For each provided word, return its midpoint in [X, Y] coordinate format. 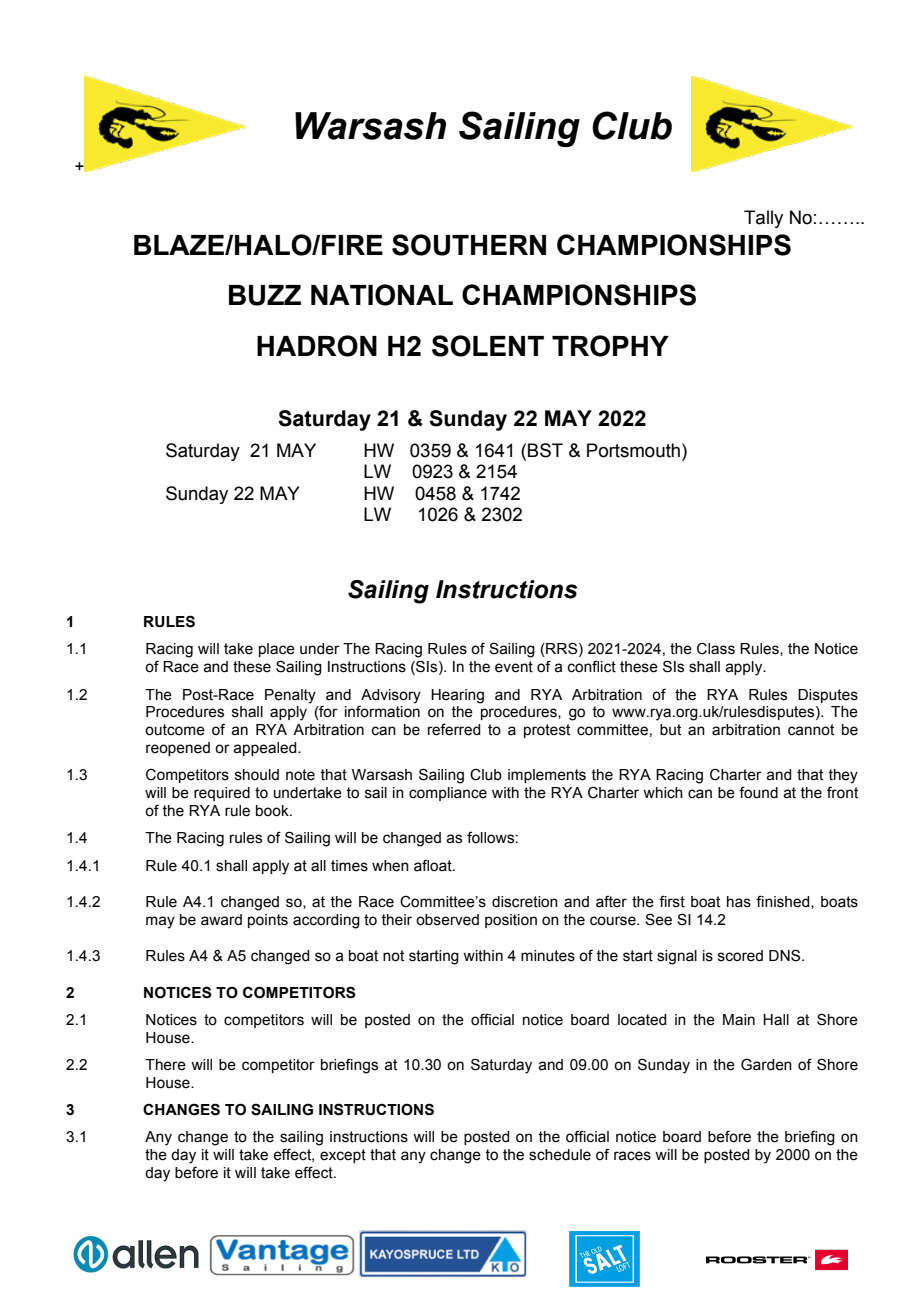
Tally [763, 219]
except [343, 1156]
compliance [448, 794]
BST [545, 450]
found [758, 792]
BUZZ [265, 295]
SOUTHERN [469, 245]
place [277, 650]
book [273, 811]
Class [716, 648]
